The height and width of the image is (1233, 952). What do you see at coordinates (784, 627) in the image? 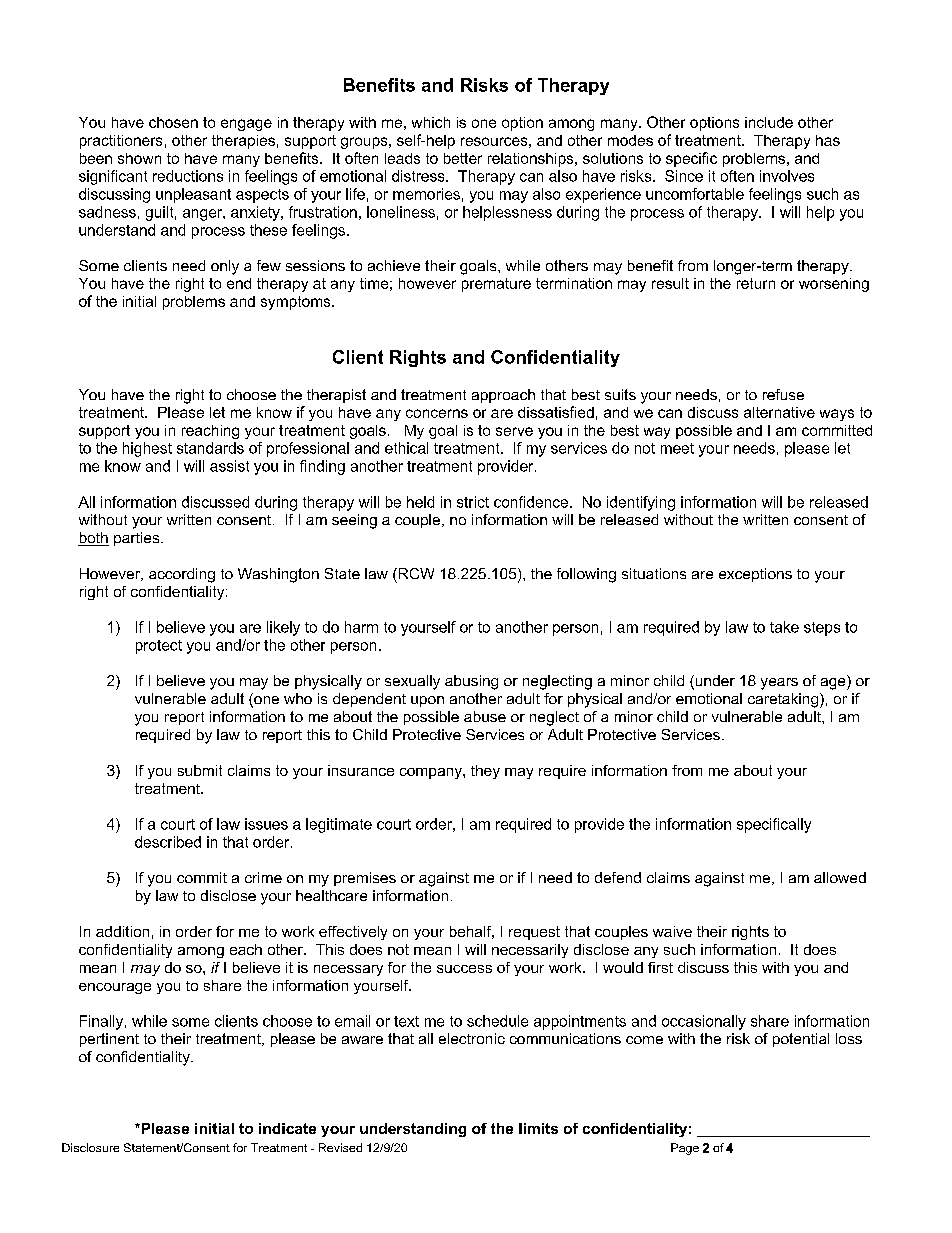
I see `take` at bounding box center [784, 627].
